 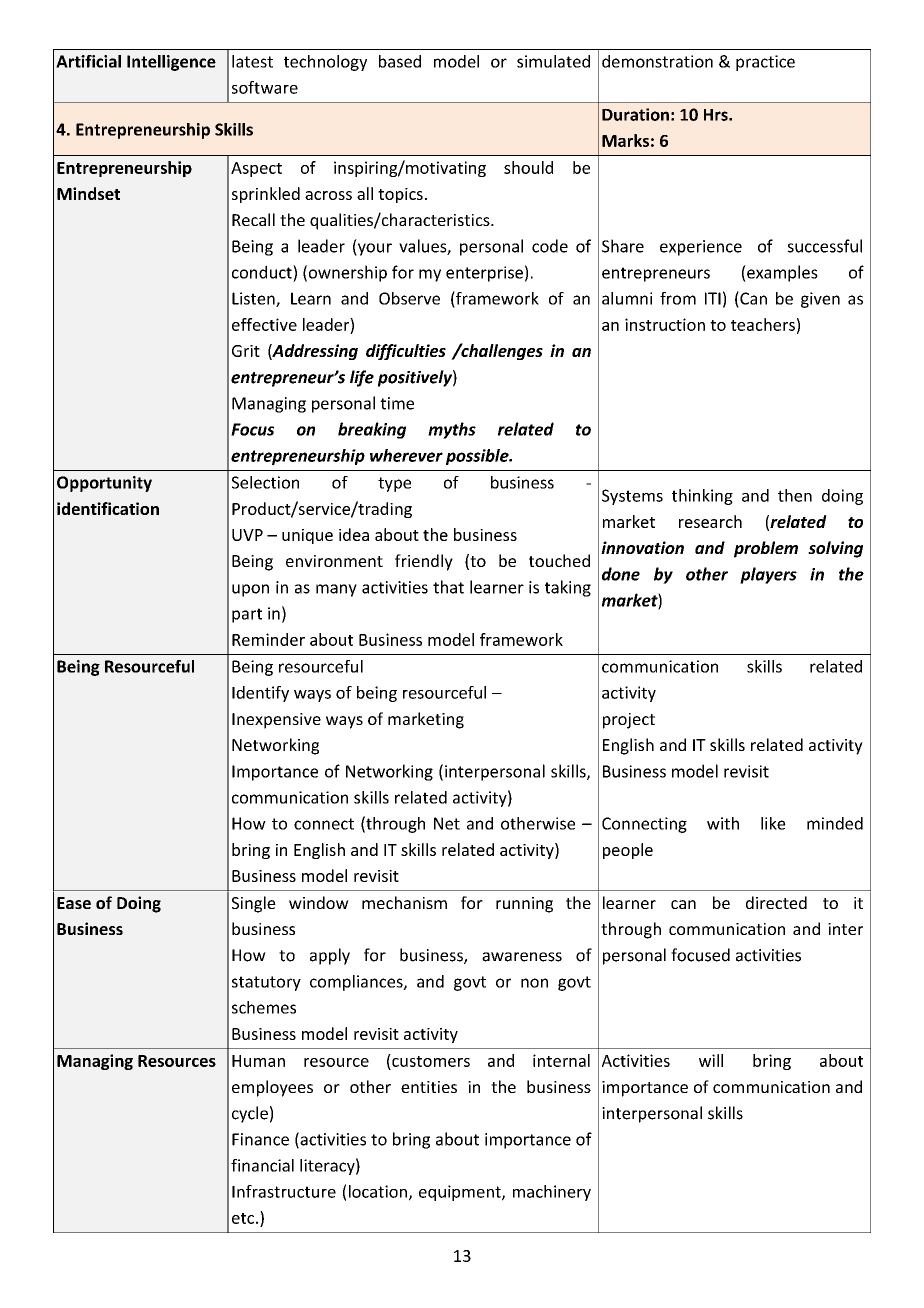 I want to click on part, so click(x=247, y=615).
